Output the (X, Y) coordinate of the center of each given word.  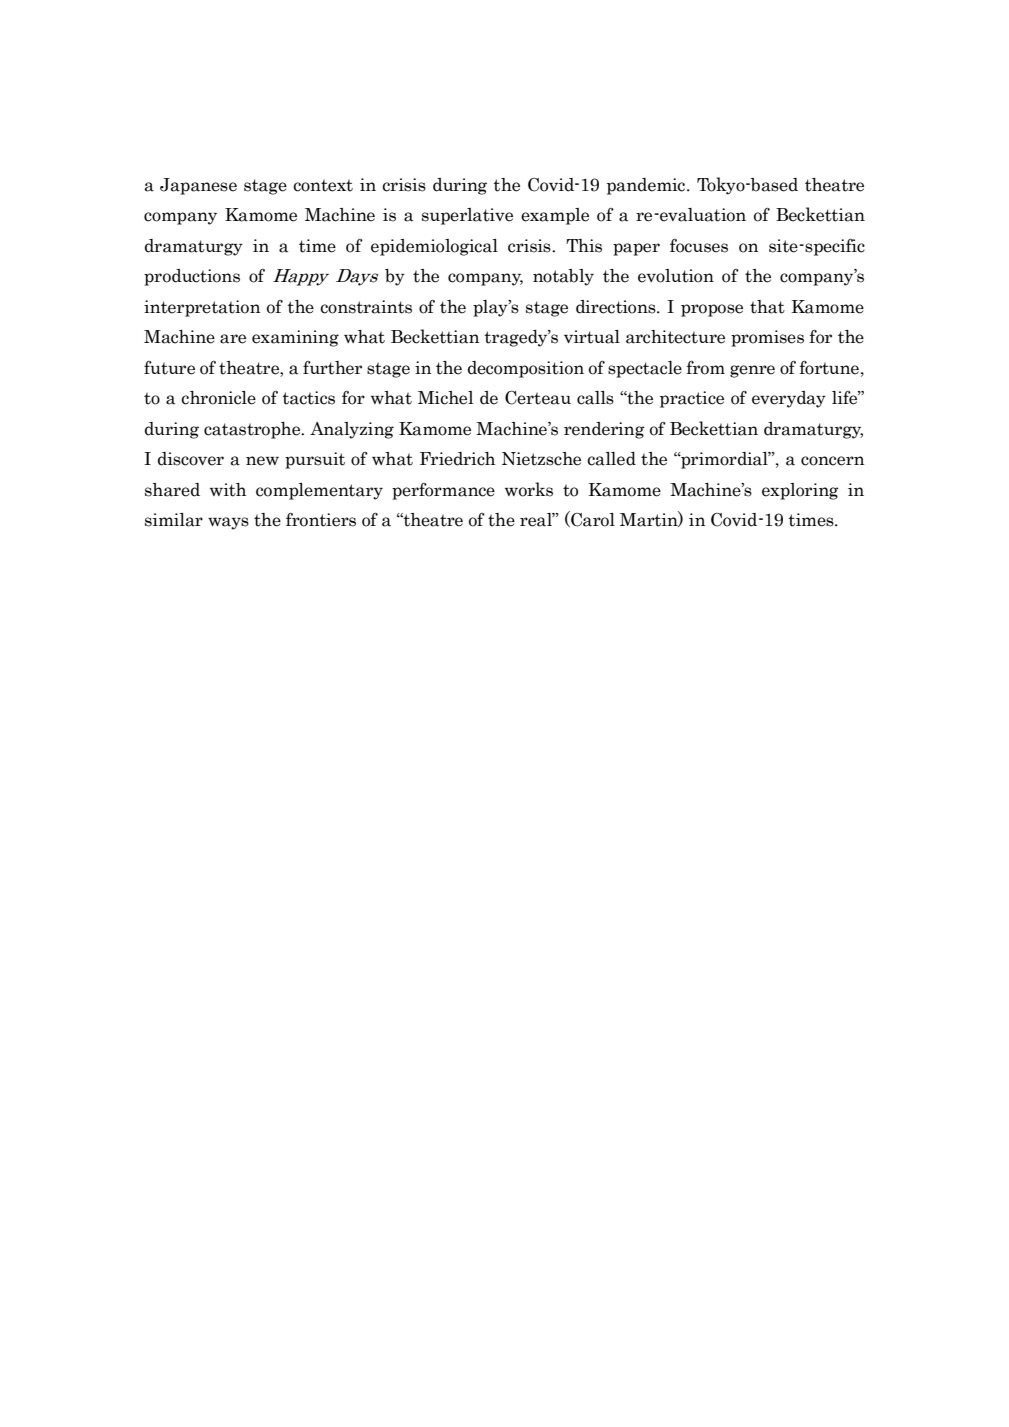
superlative (467, 216)
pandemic (647, 186)
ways (228, 523)
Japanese (198, 186)
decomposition (526, 369)
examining (295, 338)
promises (767, 338)
